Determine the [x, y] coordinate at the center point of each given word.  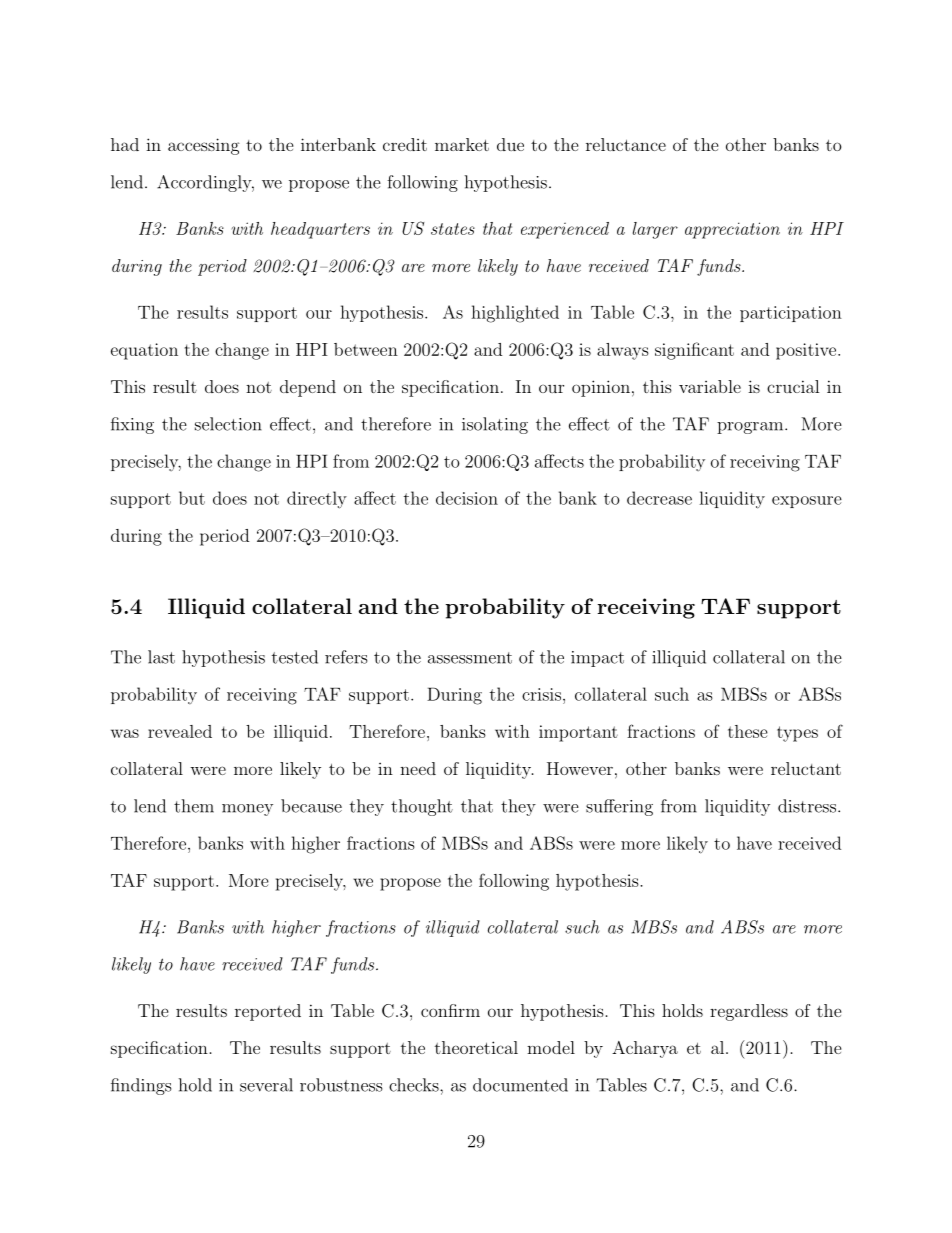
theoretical [476, 1047]
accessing [204, 146]
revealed [180, 731]
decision [467, 498]
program [750, 428]
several [266, 1085]
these [748, 731]
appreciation [732, 230]
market [462, 144]
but [192, 498]
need [418, 768]
